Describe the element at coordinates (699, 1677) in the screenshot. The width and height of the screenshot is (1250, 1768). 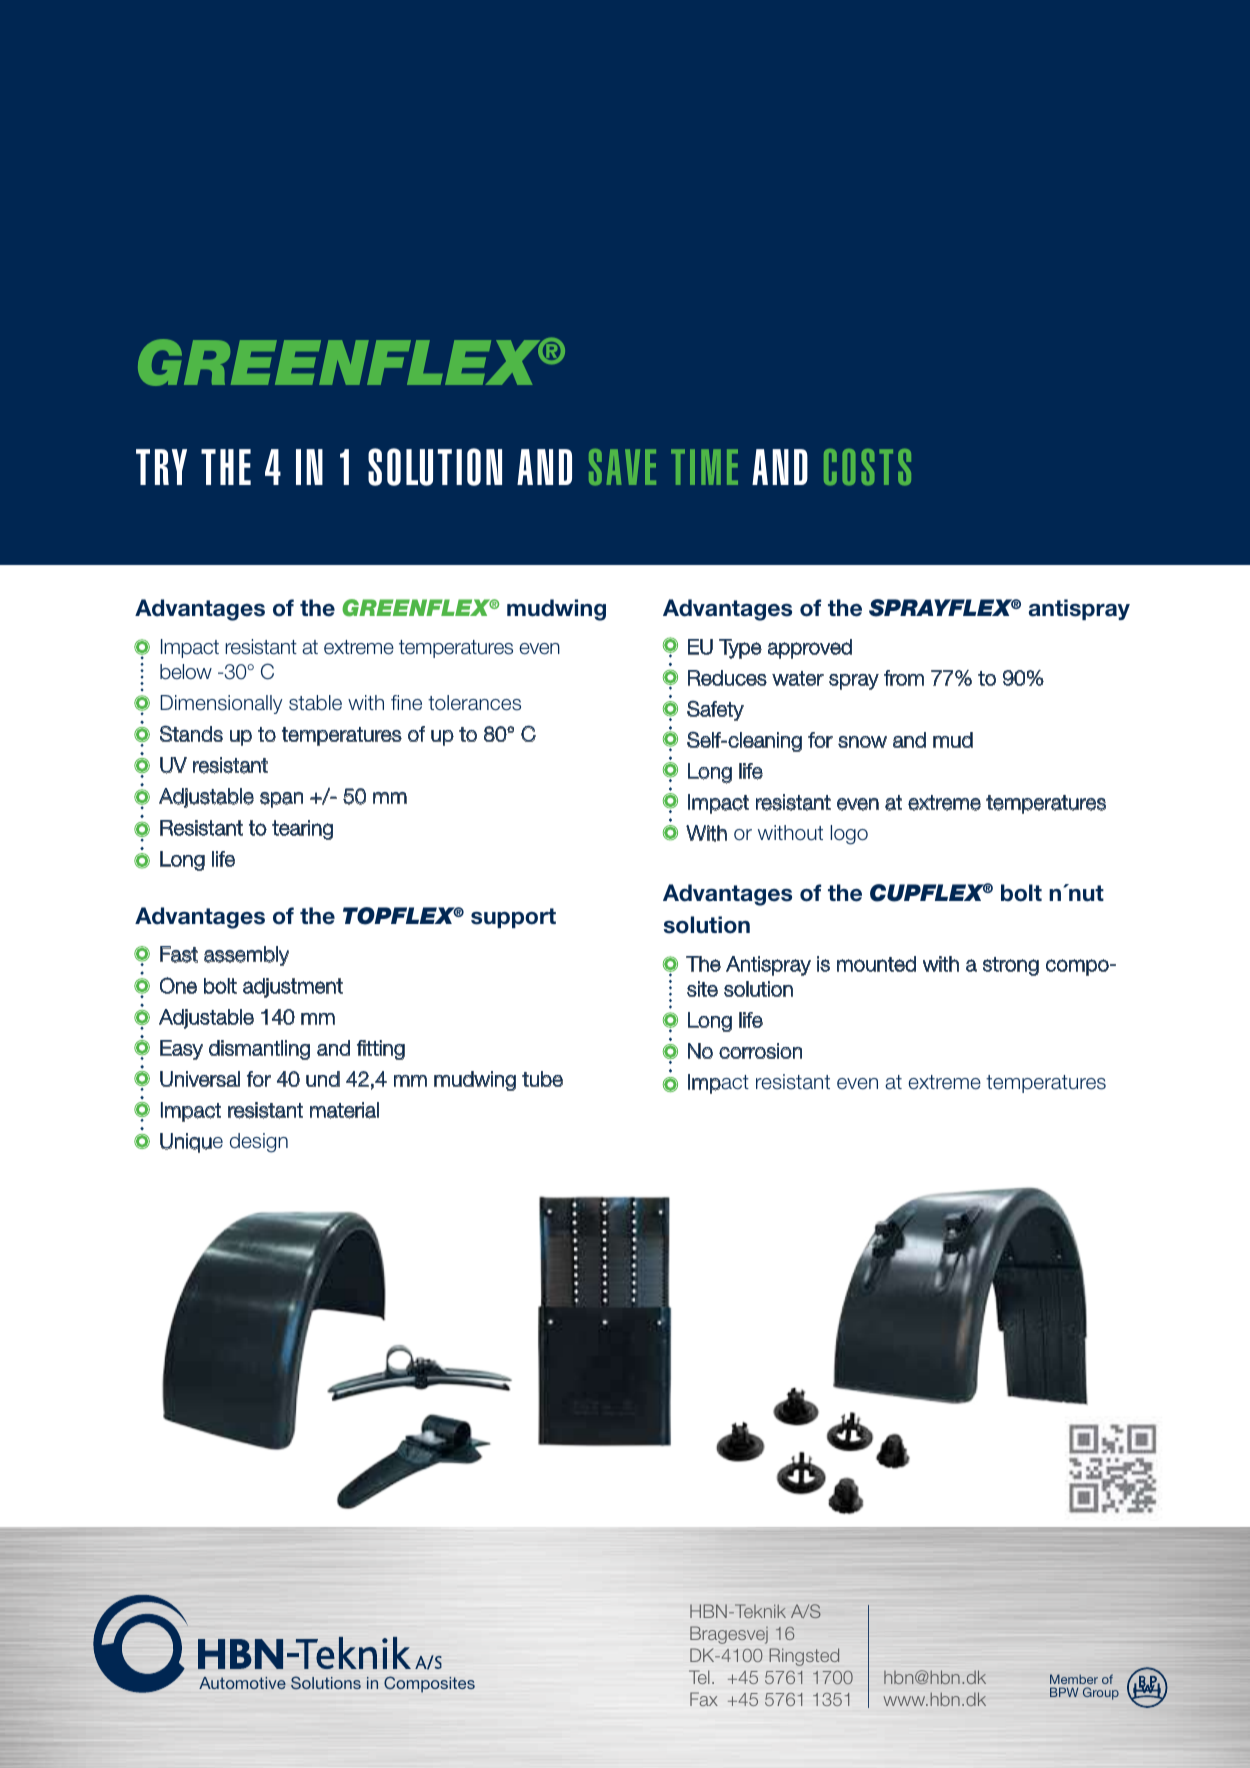
I see `Tel` at that location.
